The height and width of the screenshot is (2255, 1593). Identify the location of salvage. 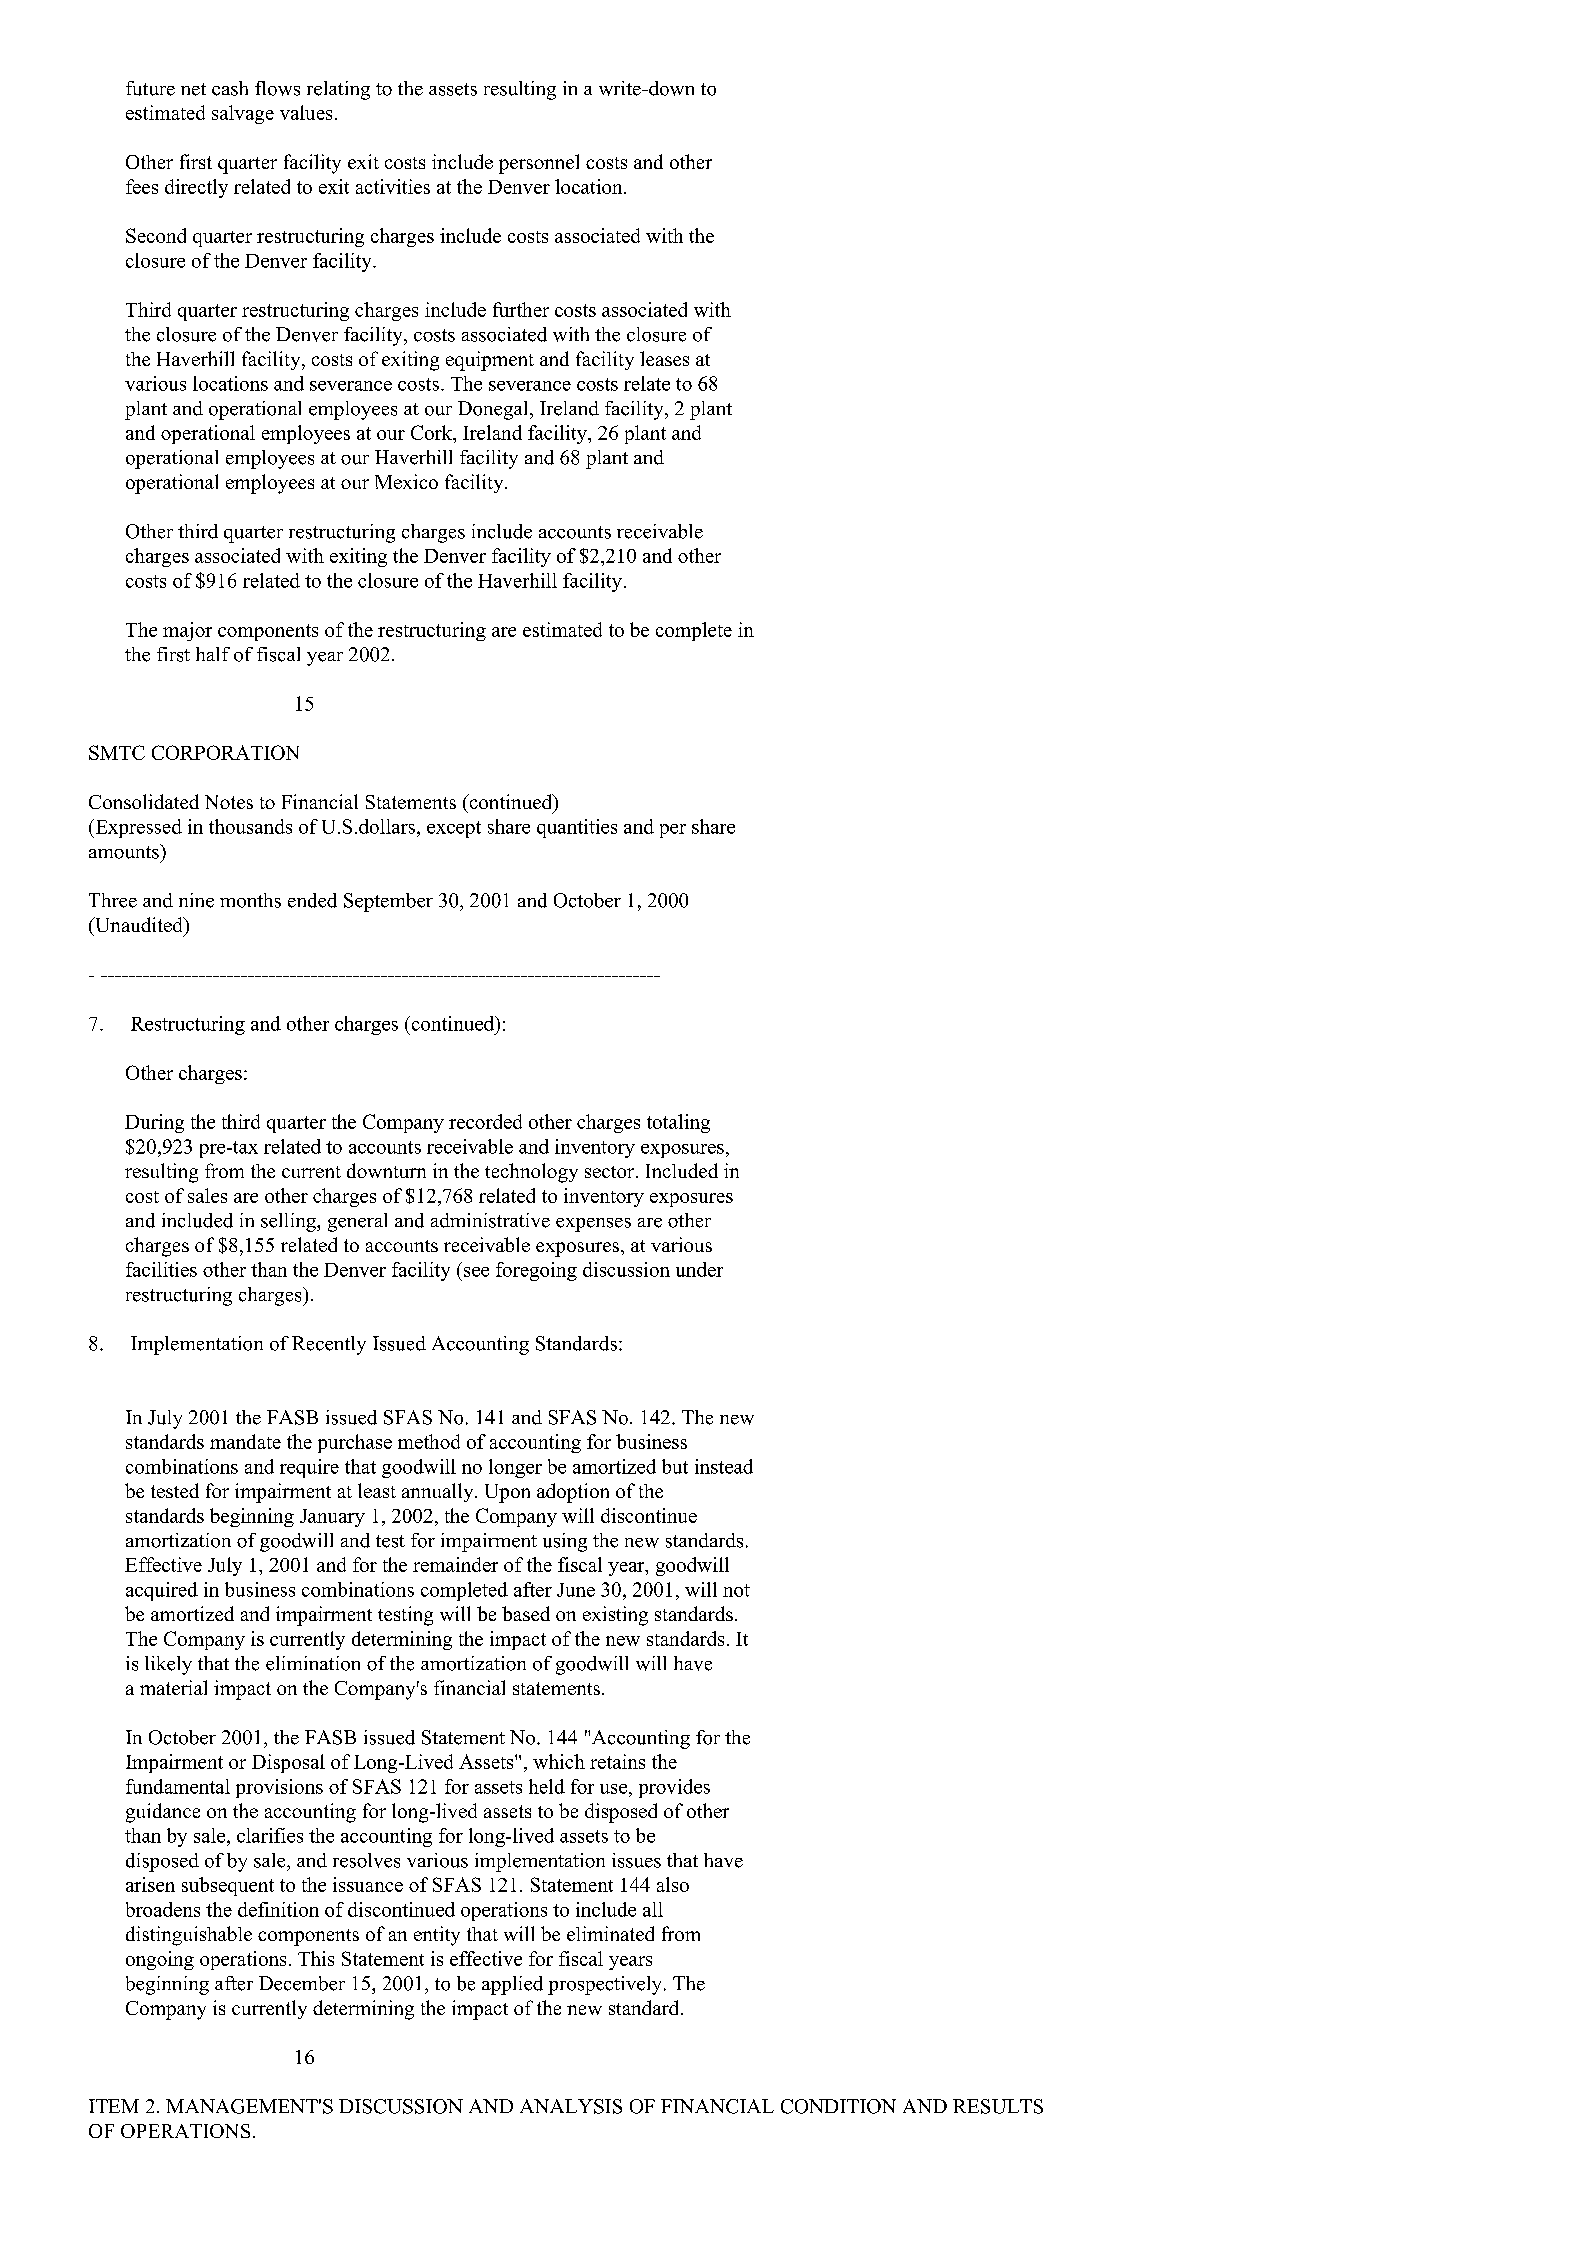
(243, 114).
